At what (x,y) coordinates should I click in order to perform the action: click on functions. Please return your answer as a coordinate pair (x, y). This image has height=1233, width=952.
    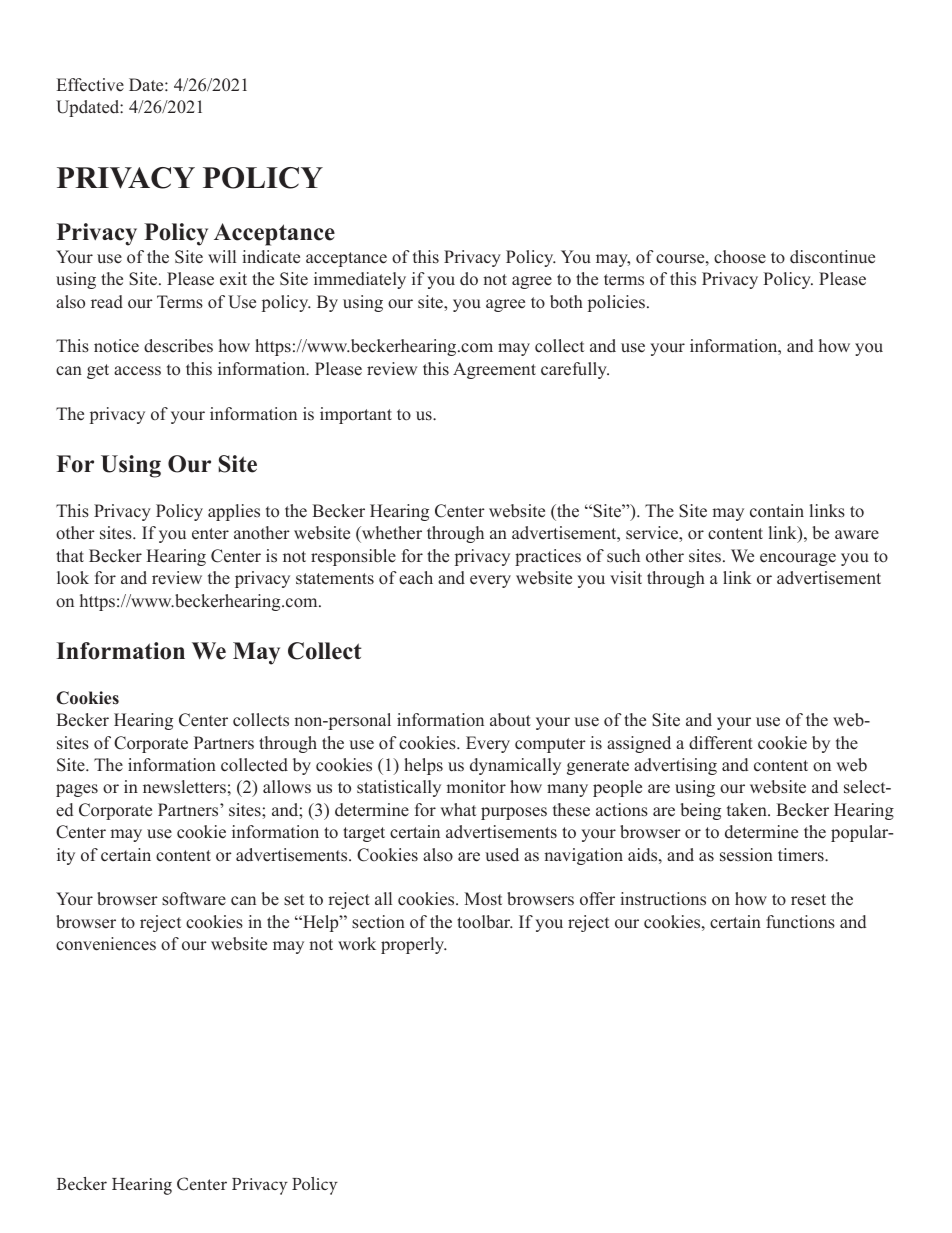
    Looking at the image, I should click on (800, 922).
